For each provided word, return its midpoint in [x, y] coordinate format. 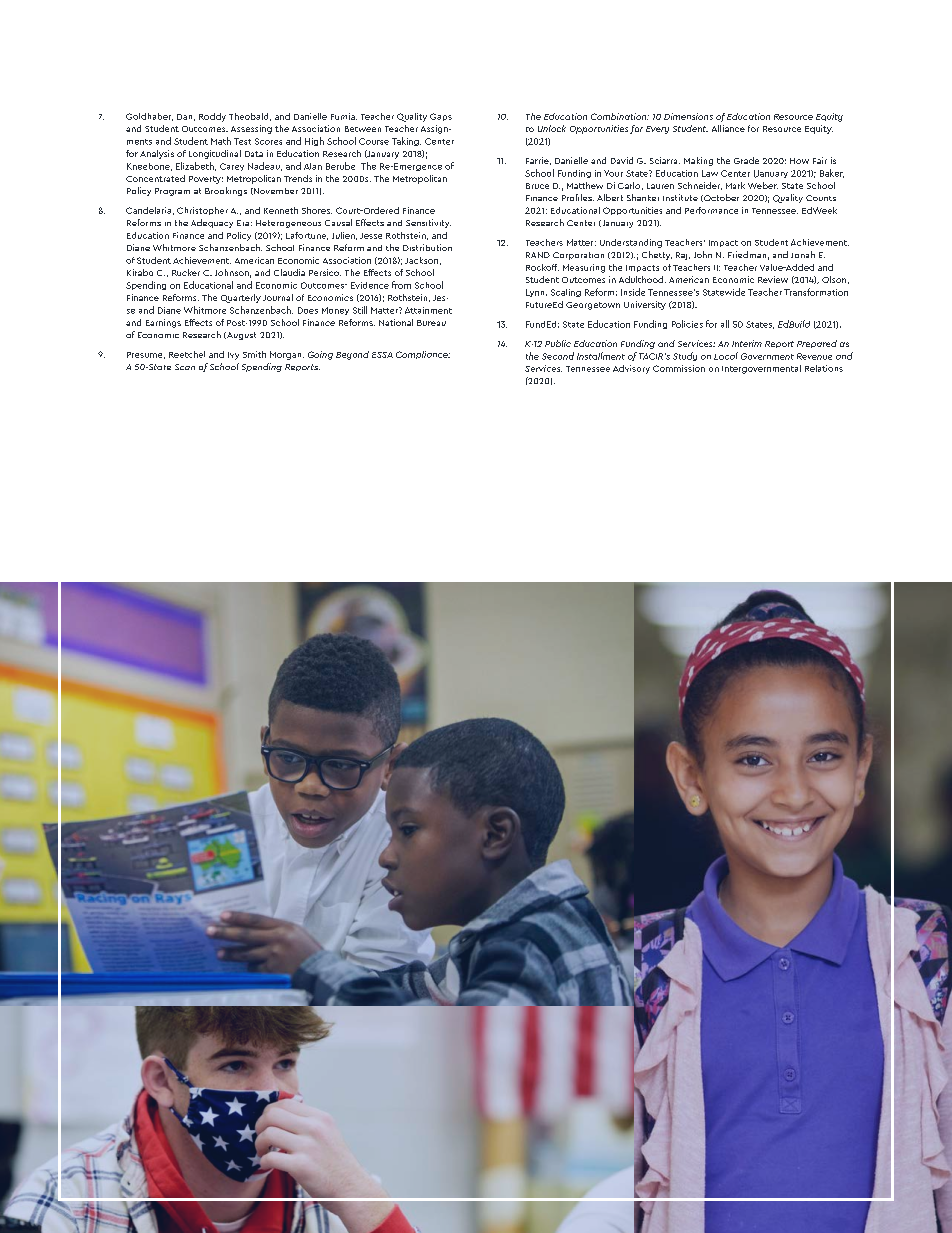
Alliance [728, 128]
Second [558, 356]
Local [726, 356]
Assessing [251, 129]
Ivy [233, 356]
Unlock [552, 128]
